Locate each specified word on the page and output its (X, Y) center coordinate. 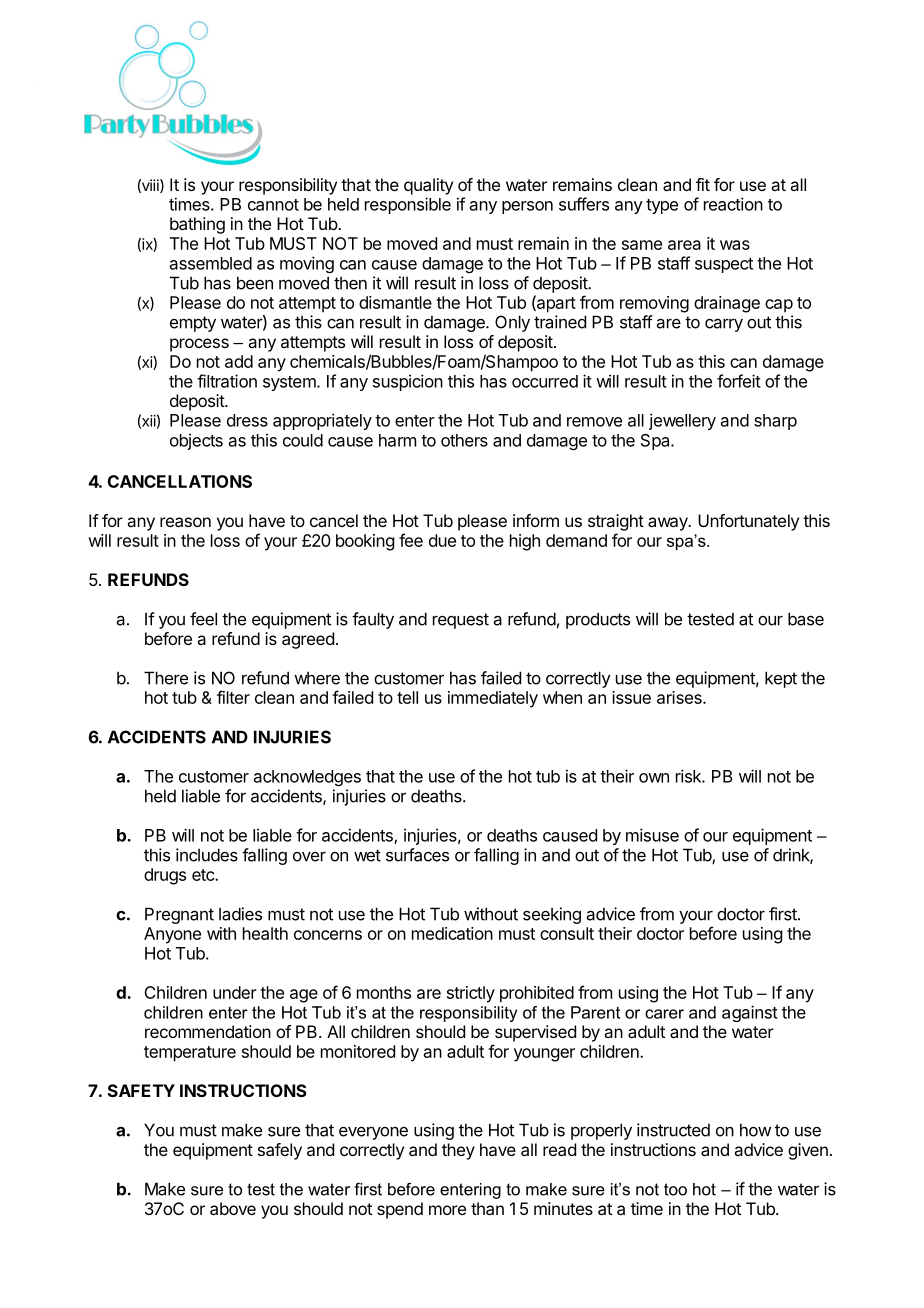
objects (196, 441)
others (464, 440)
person (527, 207)
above (233, 1208)
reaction (733, 204)
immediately (493, 699)
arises (680, 697)
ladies (240, 914)
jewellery (682, 421)
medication (452, 933)
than (487, 1208)
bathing (197, 225)
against (750, 1013)
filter (233, 697)
